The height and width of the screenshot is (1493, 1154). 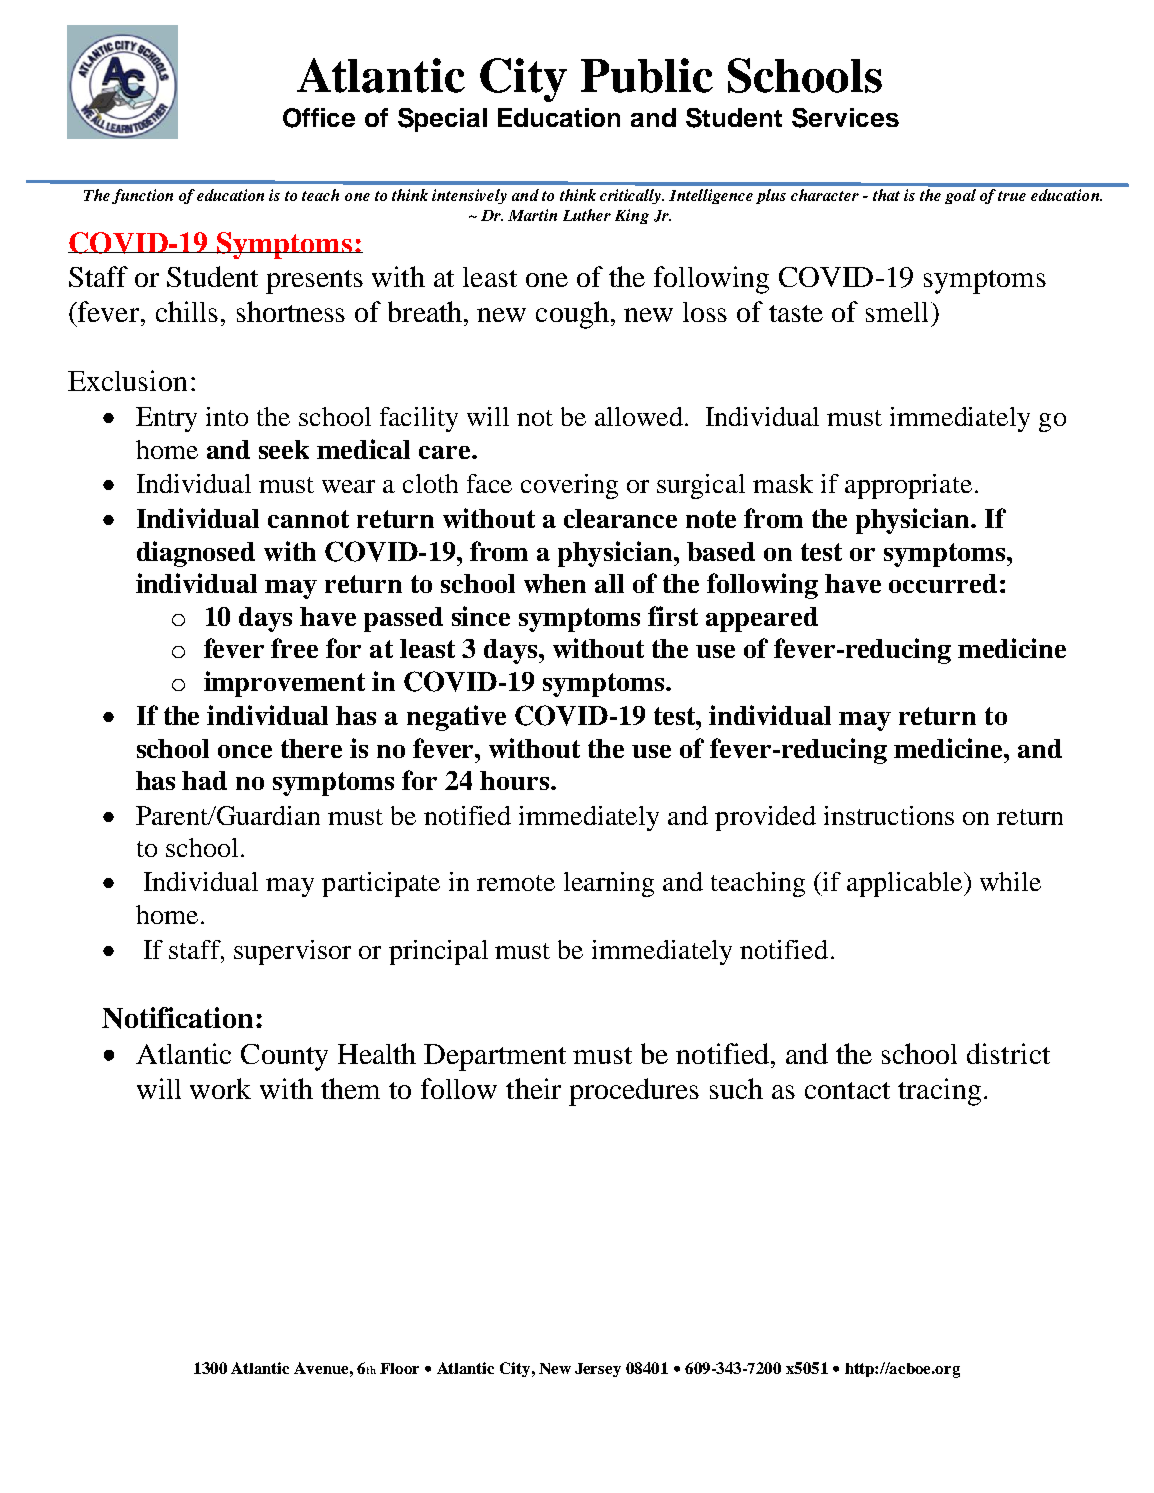 I want to click on had, so click(x=204, y=780).
